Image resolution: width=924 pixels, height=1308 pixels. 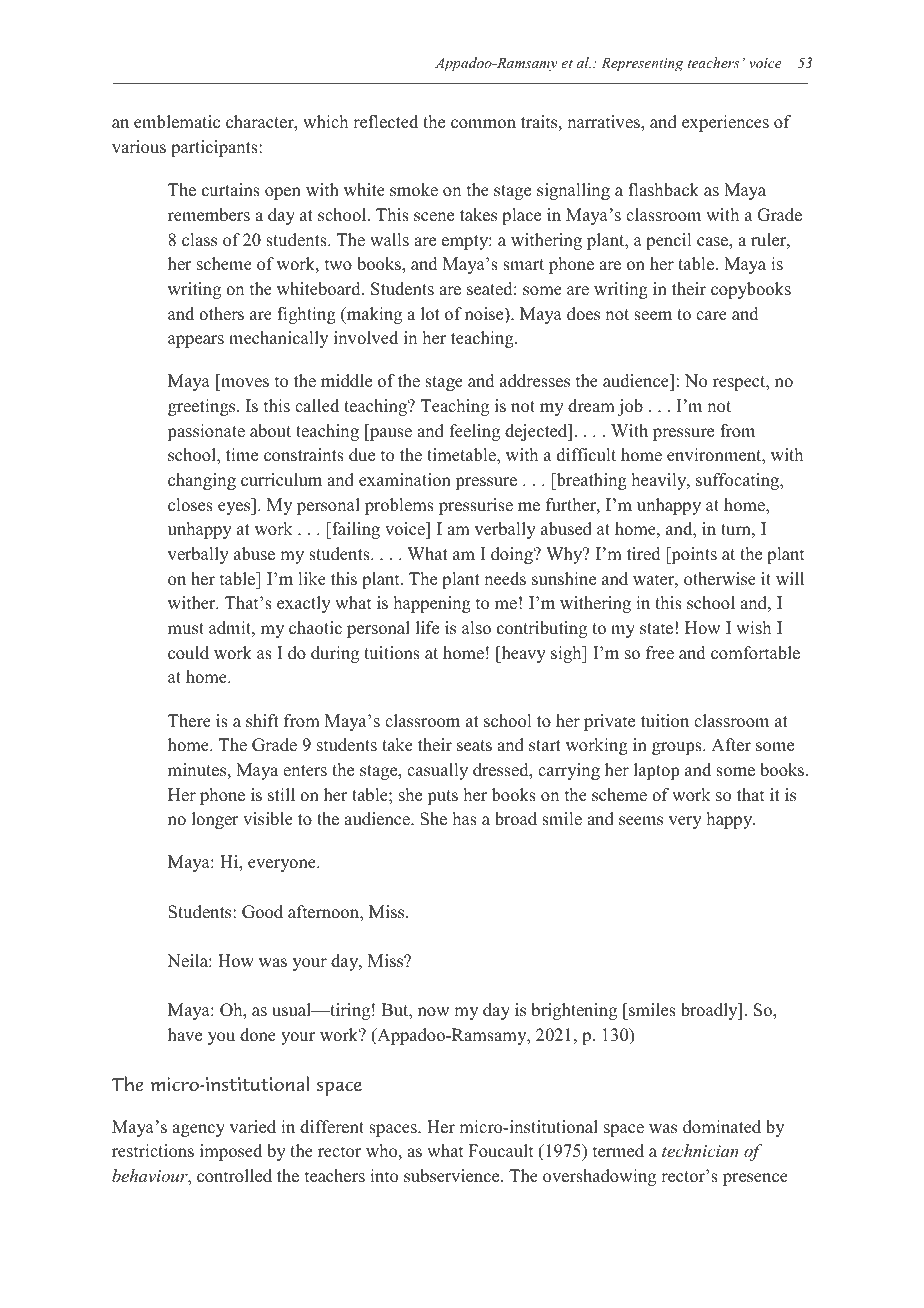 What do you see at coordinates (753, 628) in the document?
I see `wish` at bounding box center [753, 628].
